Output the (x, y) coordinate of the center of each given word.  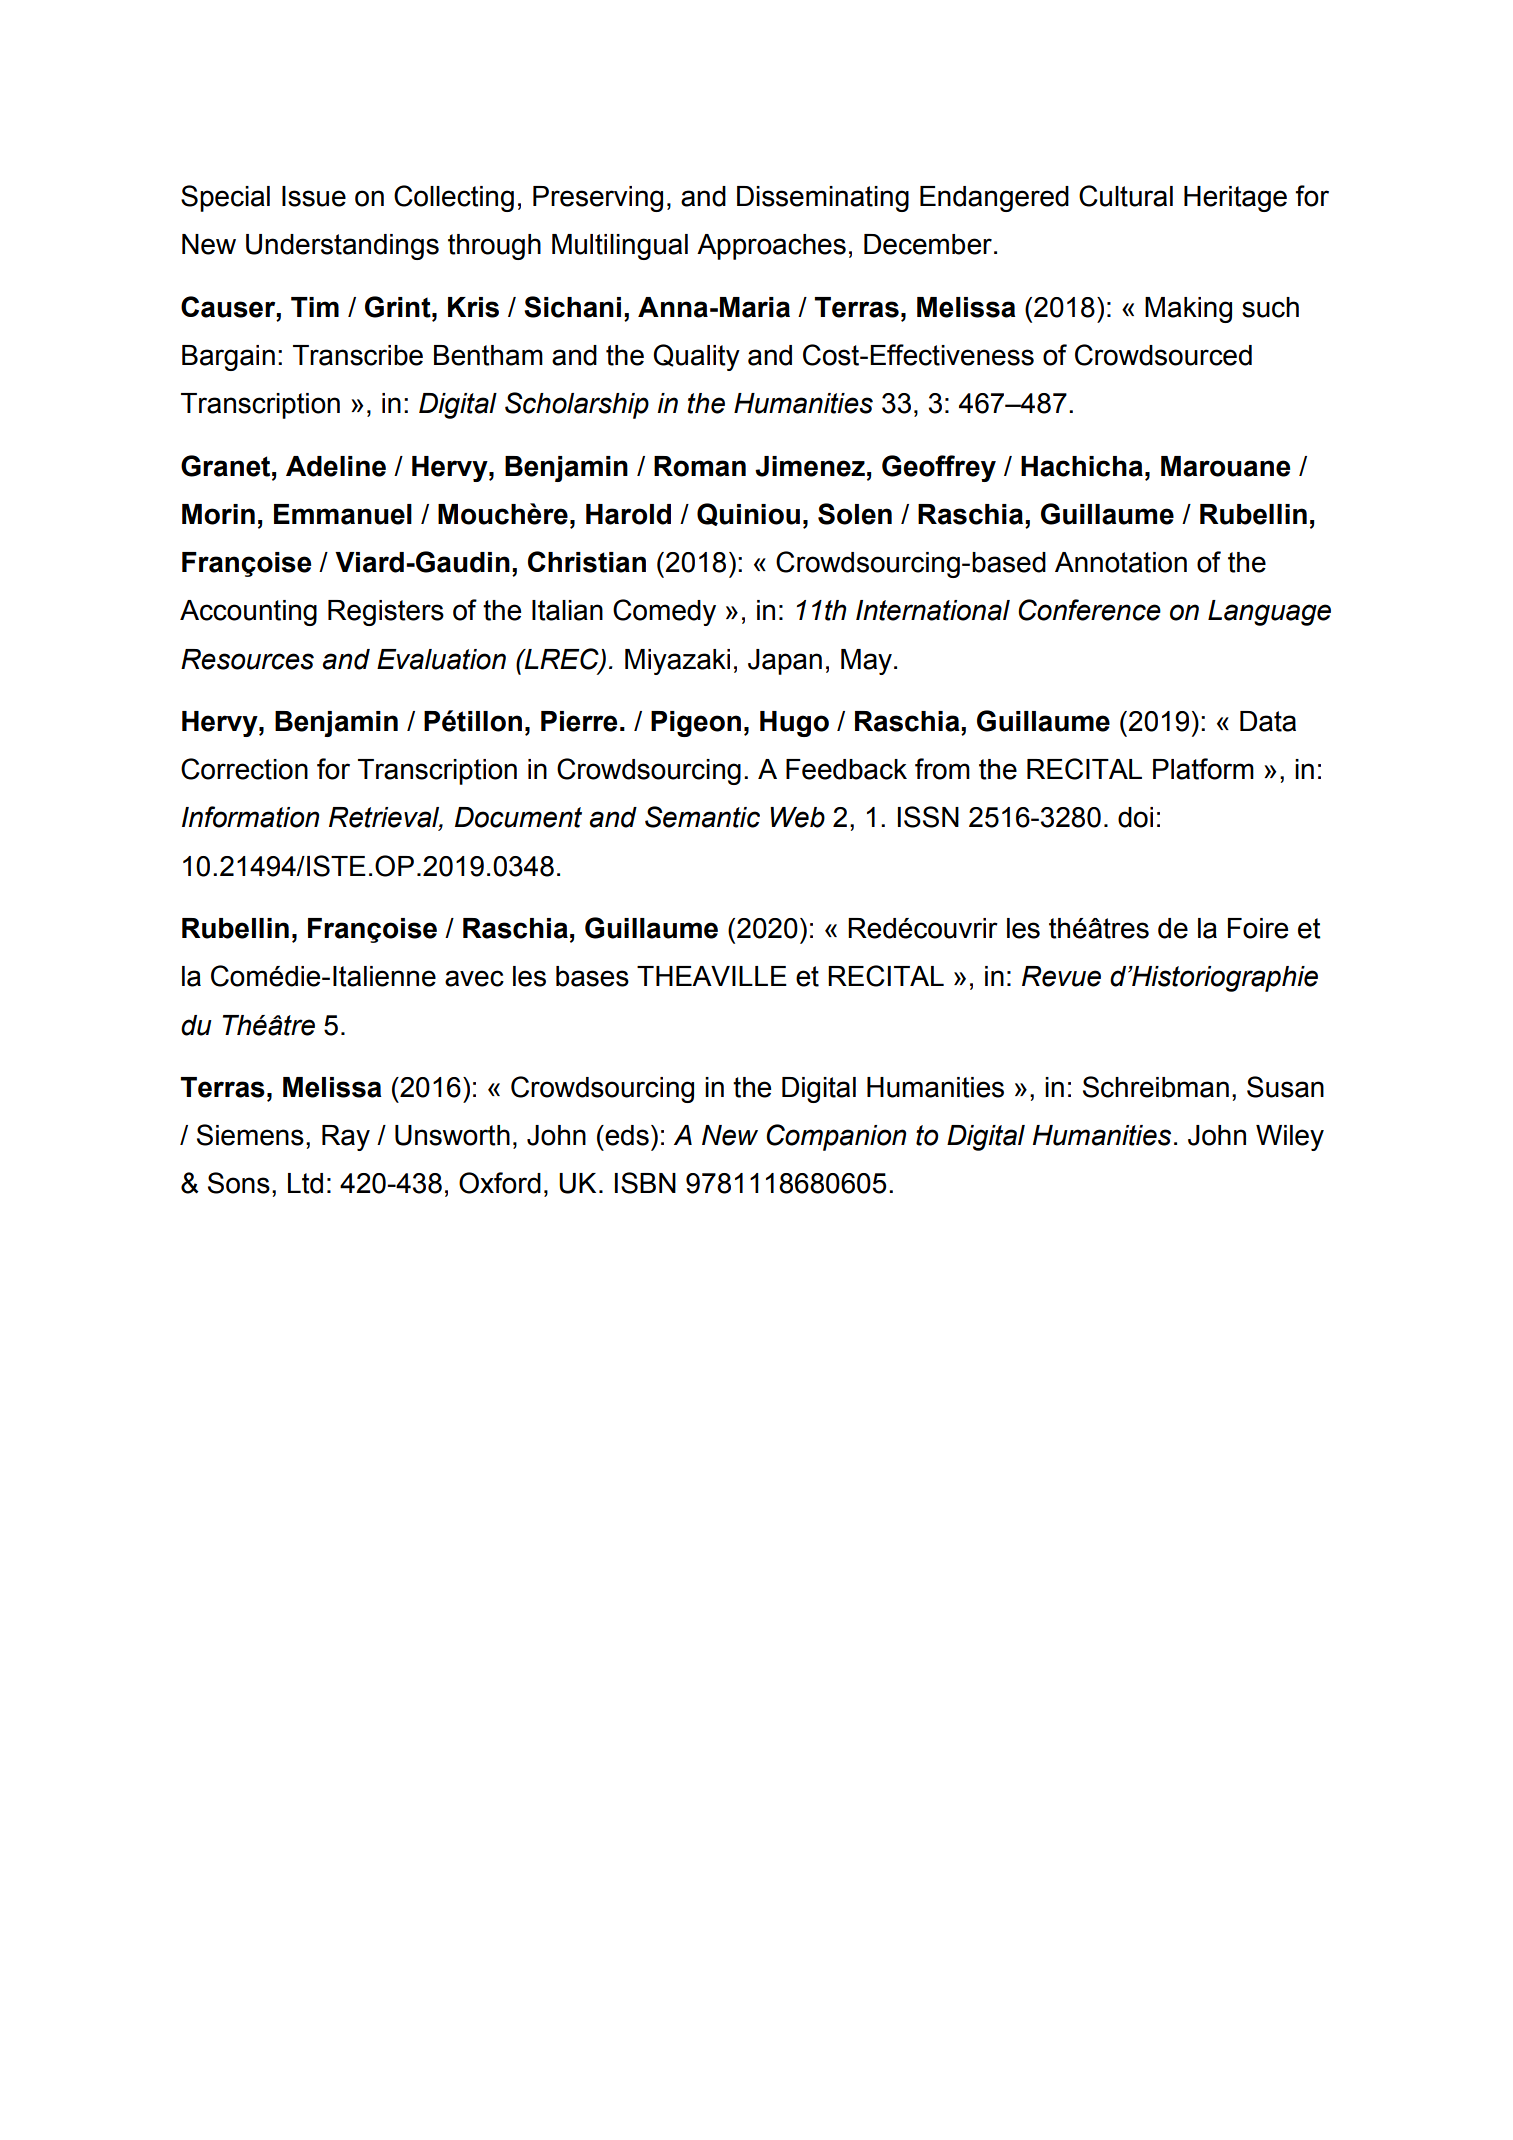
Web (797, 817)
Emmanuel (343, 514)
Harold (628, 514)
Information (250, 817)
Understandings (342, 247)
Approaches (771, 247)
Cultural (1126, 196)
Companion (836, 1137)
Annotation (1121, 562)
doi (1135, 817)
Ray (346, 1138)
